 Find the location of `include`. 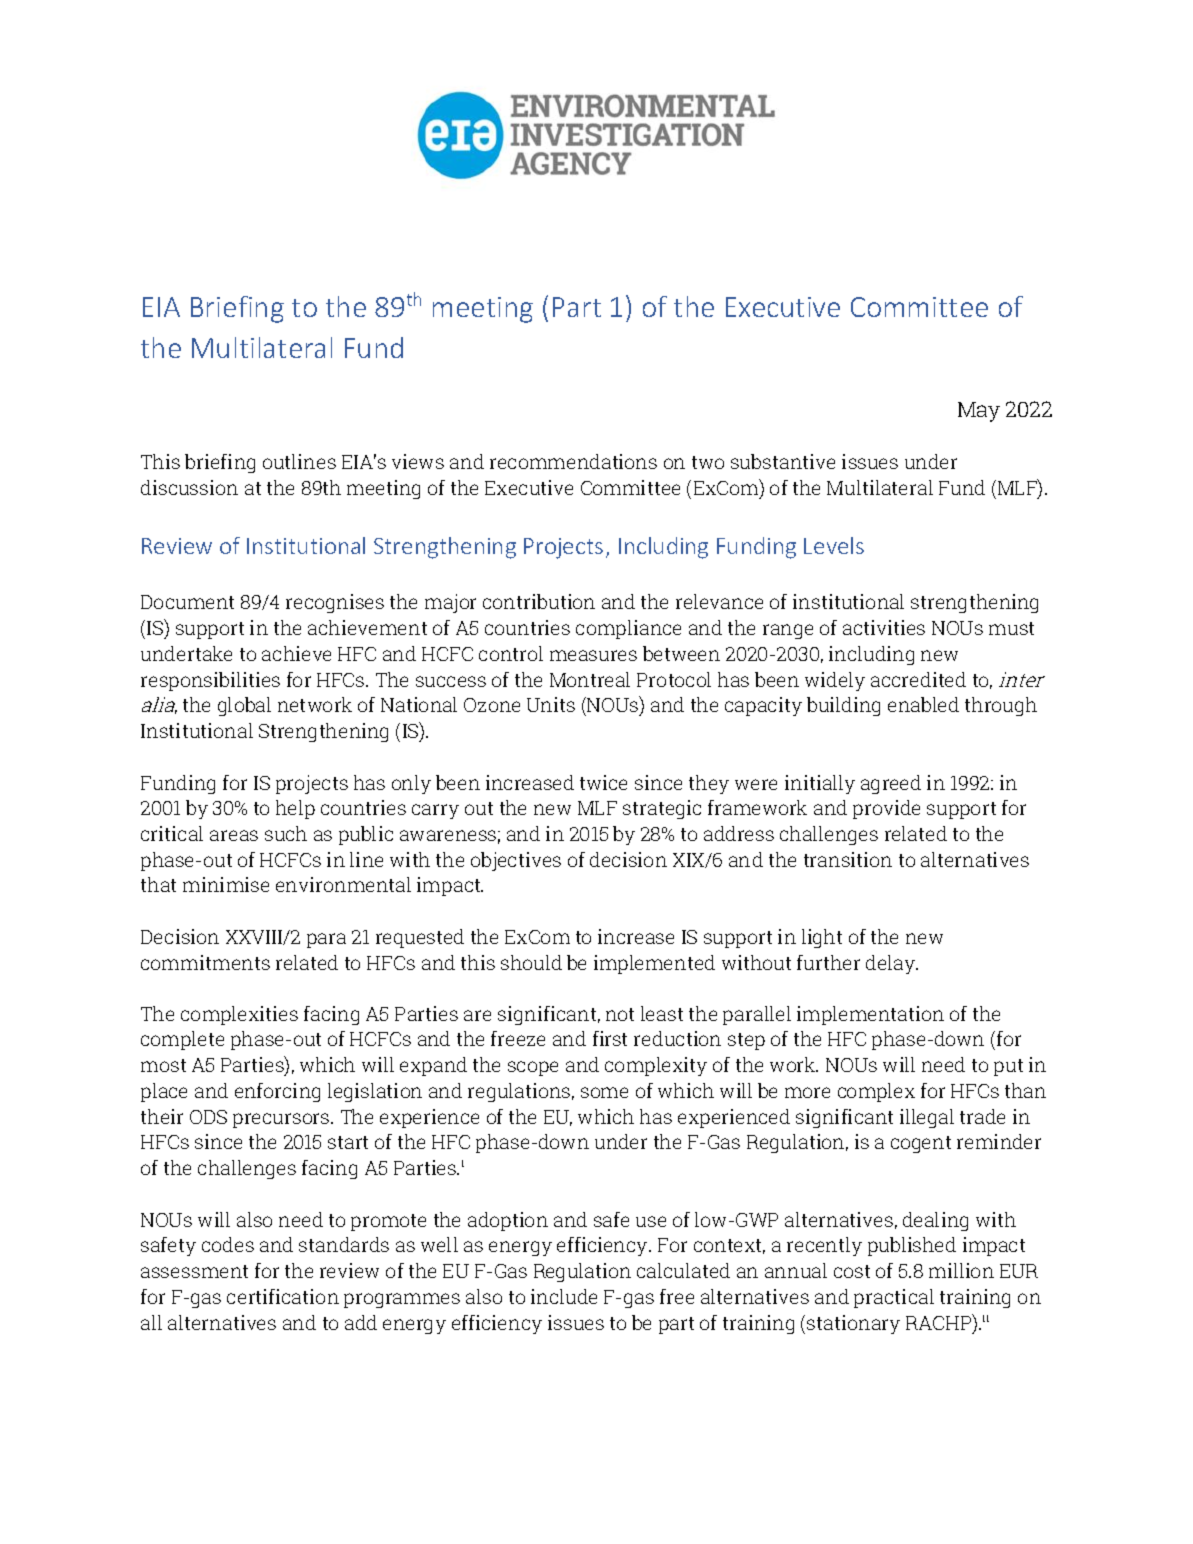

include is located at coordinates (564, 1296).
